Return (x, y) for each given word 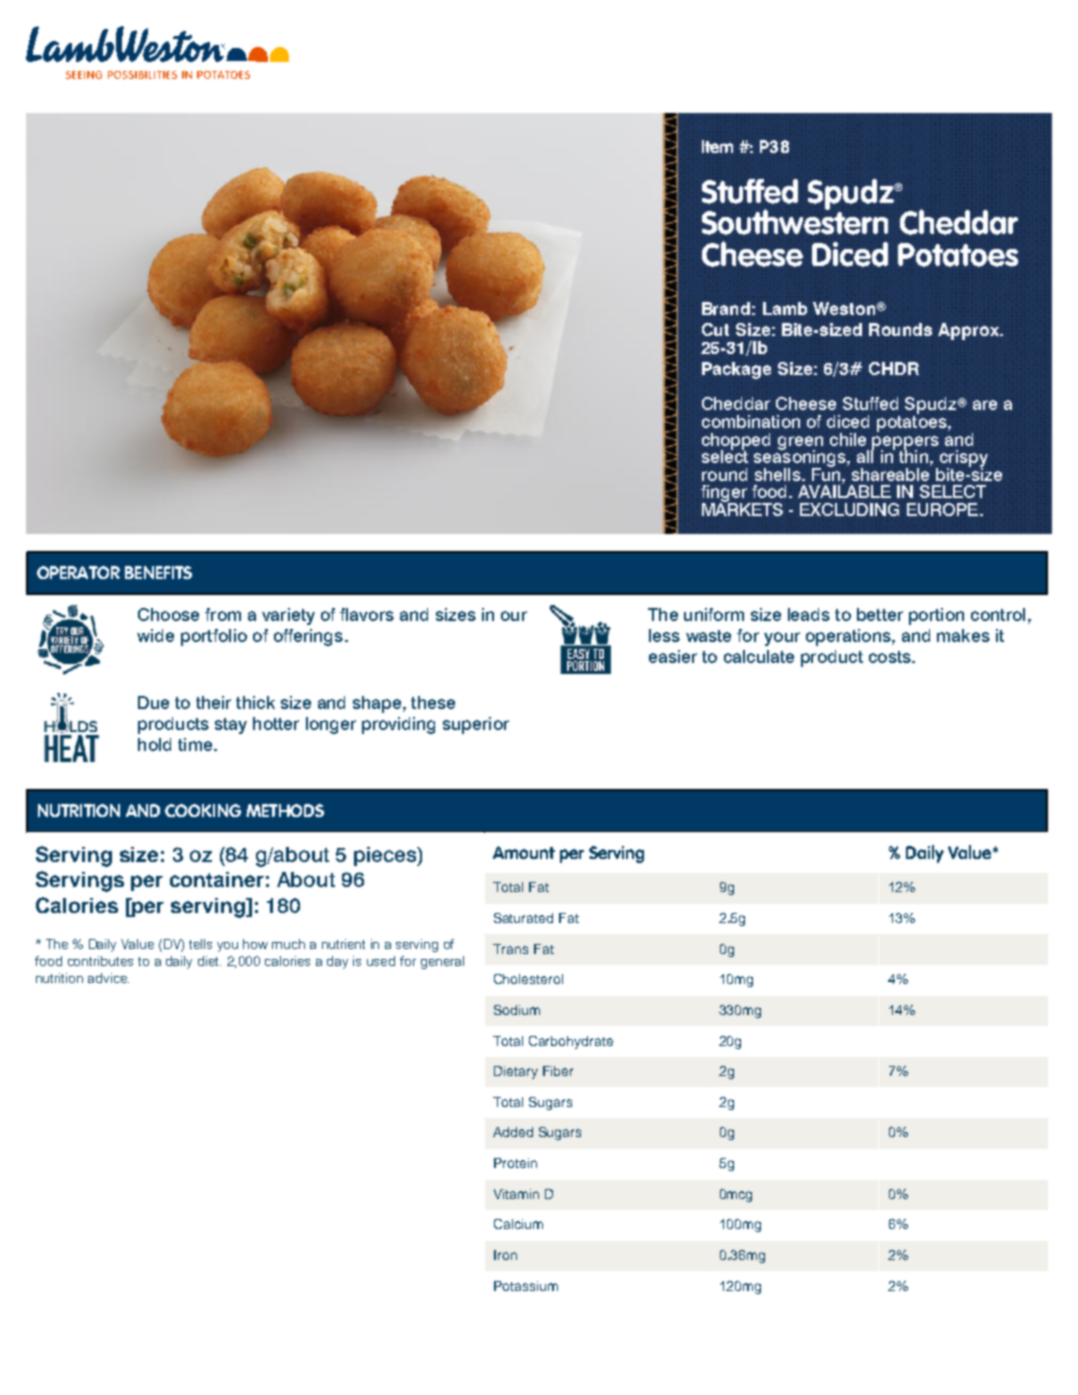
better (880, 614)
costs (891, 657)
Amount (524, 852)
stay (231, 726)
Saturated (523, 918)
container (217, 879)
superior (476, 725)
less (664, 635)
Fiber (558, 1071)
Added (513, 1132)
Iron (505, 1255)
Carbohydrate (571, 1042)
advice (108, 978)
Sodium (517, 1010)
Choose (168, 614)
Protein (515, 1163)
